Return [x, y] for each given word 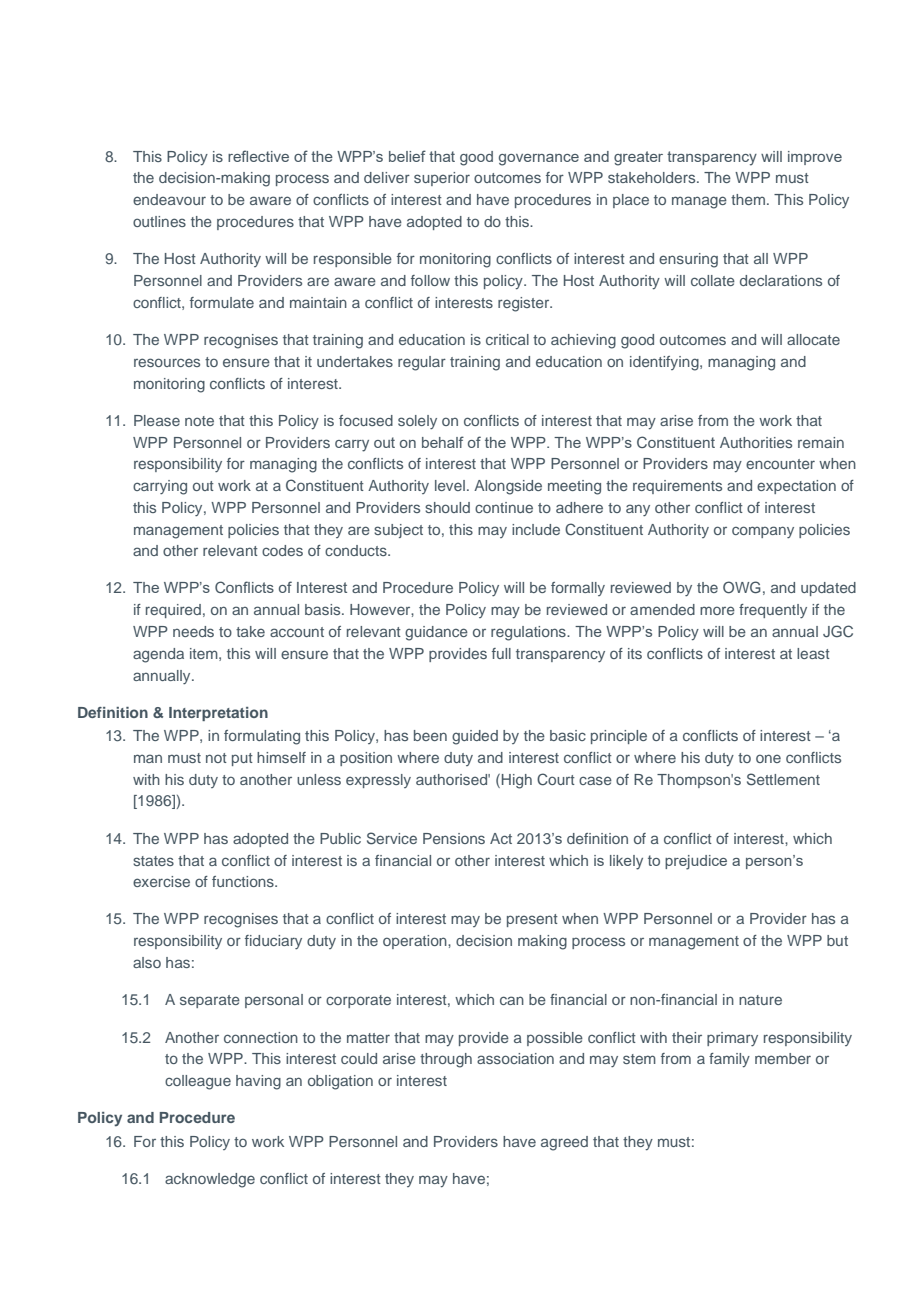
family [729, 1060]
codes [282, 550]
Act [501, 838]
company [763, 532]
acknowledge [210, 1180]
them [748, 199]
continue [504, 507]
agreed [564, 1143]
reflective [258, 156]
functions [244, 881]
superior [442, 179]
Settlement [783, 779]
